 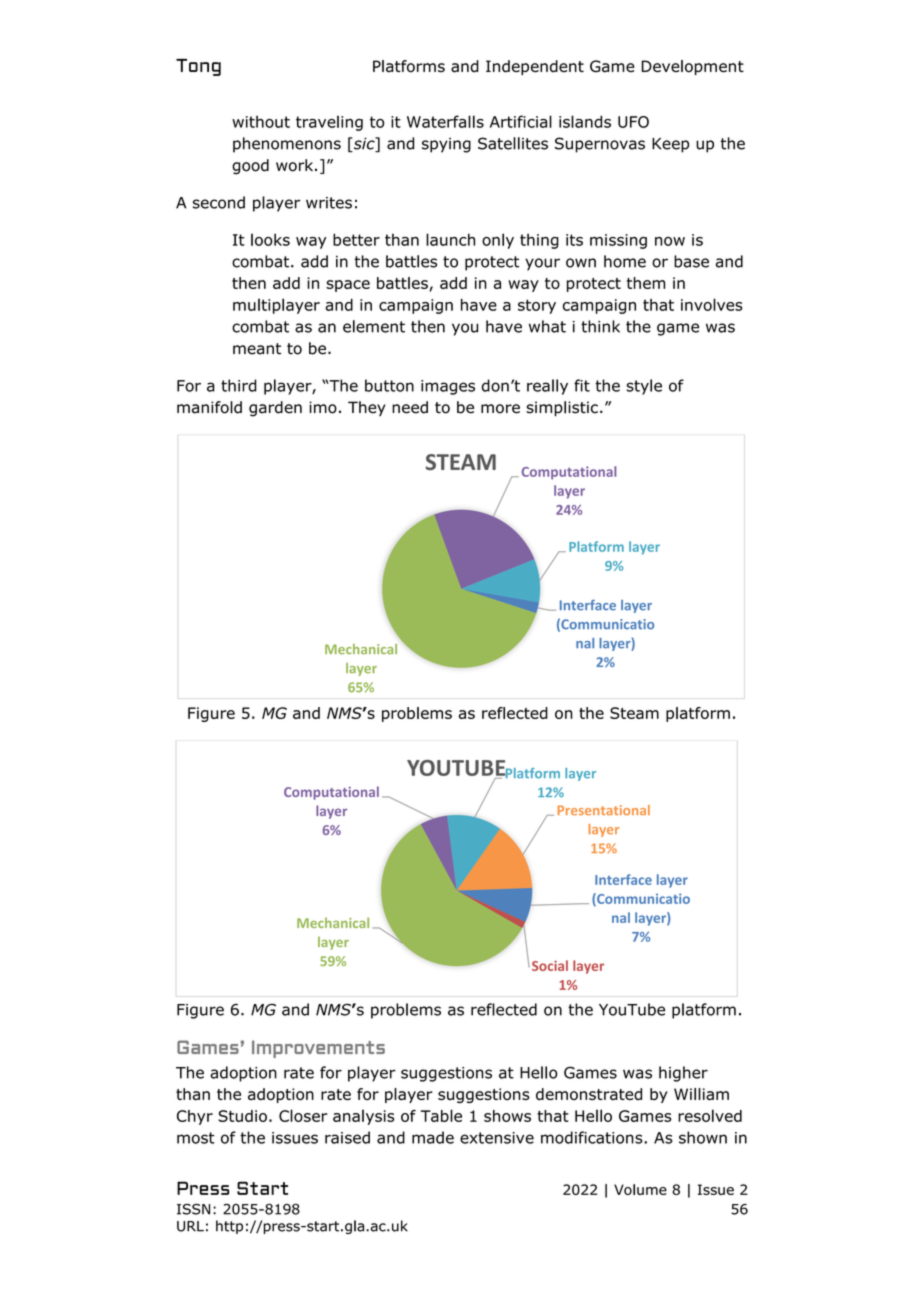 What do you see at coordinates (445, 121) in the screenshot?
I see `Waterfalls` at bounding box center [445, 121].
